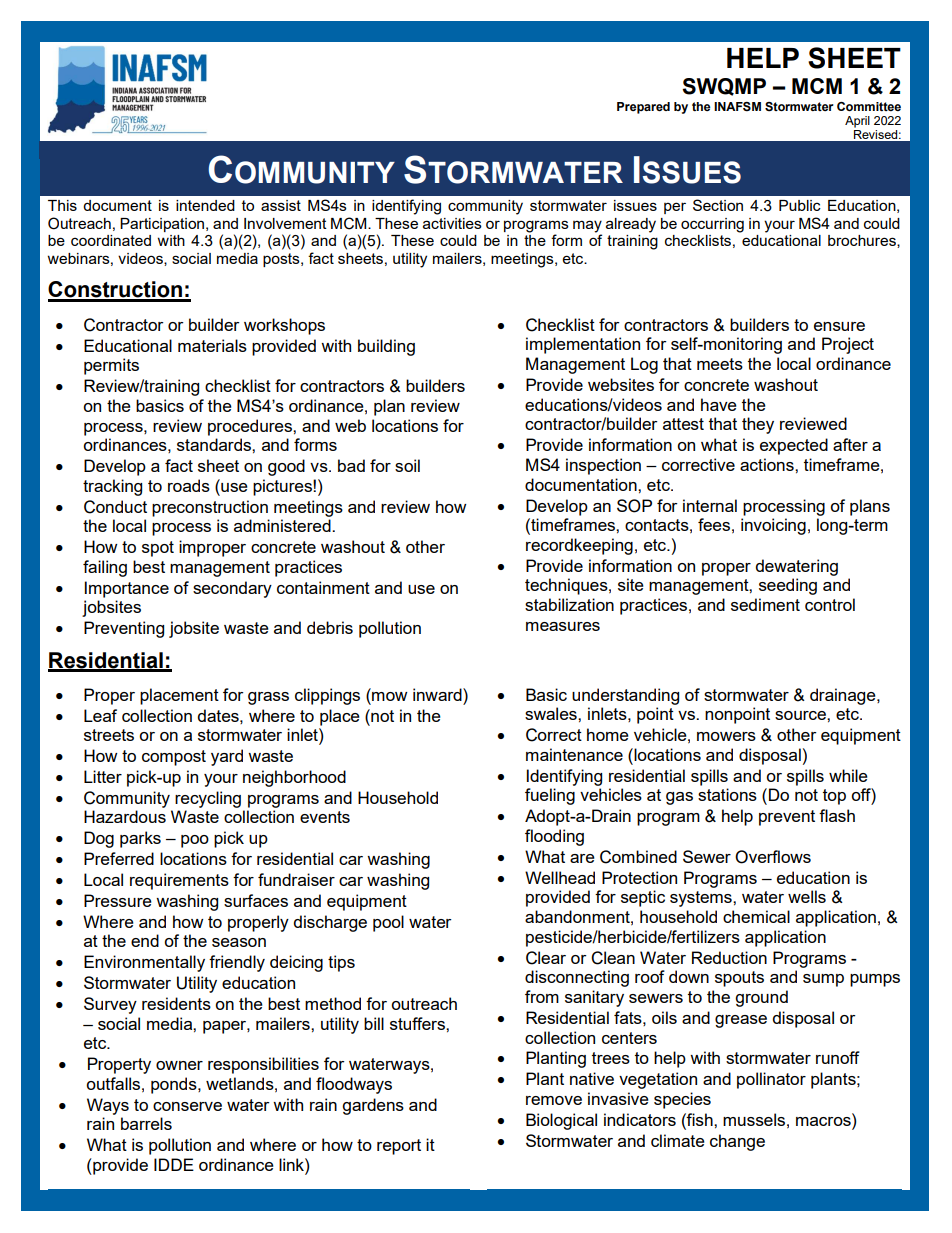  Describe the element at coordinates (756, 916) in the screenshot. I see `chemical` at that location.
